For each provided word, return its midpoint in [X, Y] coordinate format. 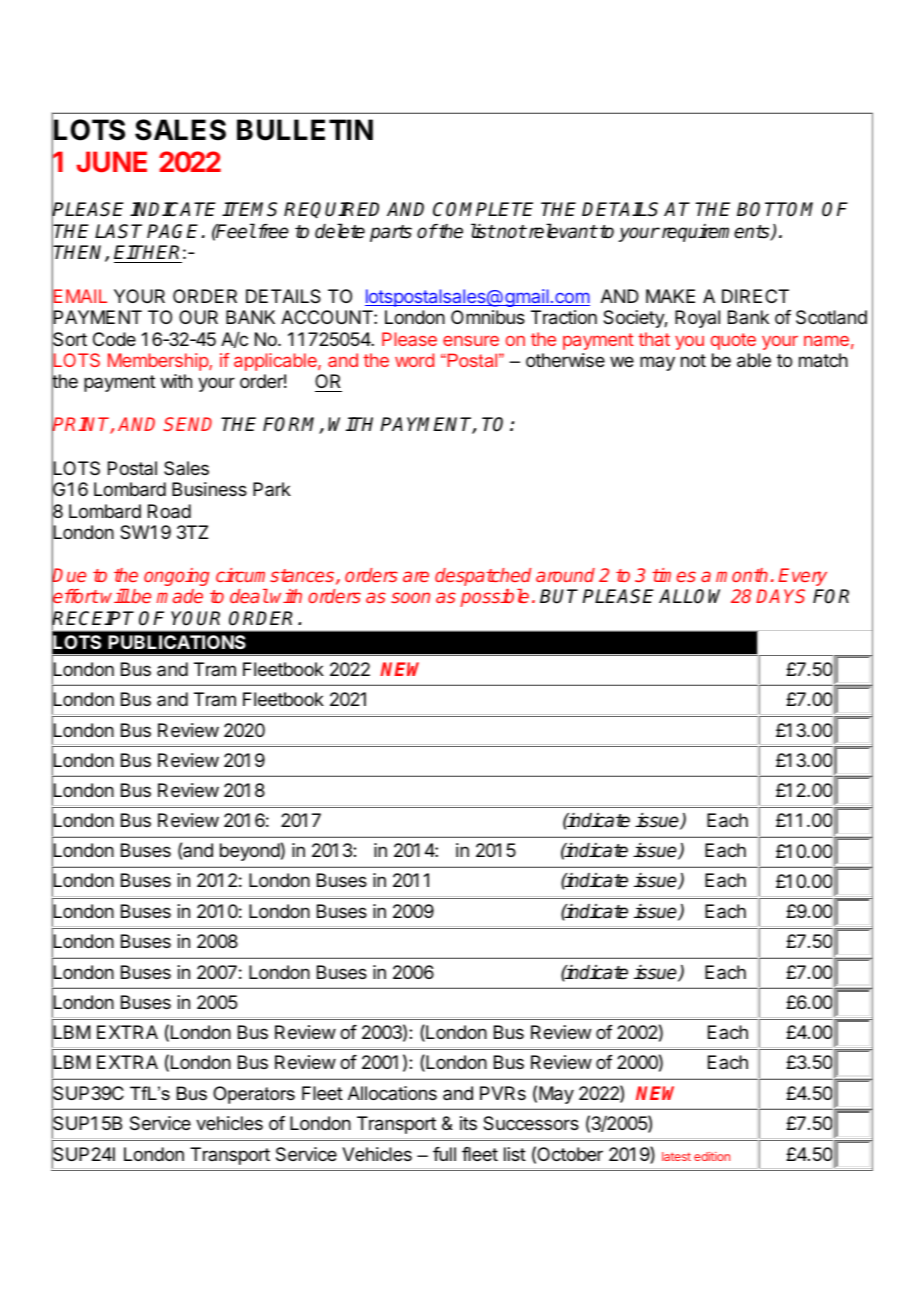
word [414, 360]
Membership [159, 362]
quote [733, 341]
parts [391, 233]
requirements [715, 233]
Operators [254, 1095]
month [742, 575]
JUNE [111, 161]
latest [676, 1156]
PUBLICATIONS [177, 642]
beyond [250, 852]
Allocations [392, 1093]
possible [494, 598]
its [468, 1123]
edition [712, 1156]
